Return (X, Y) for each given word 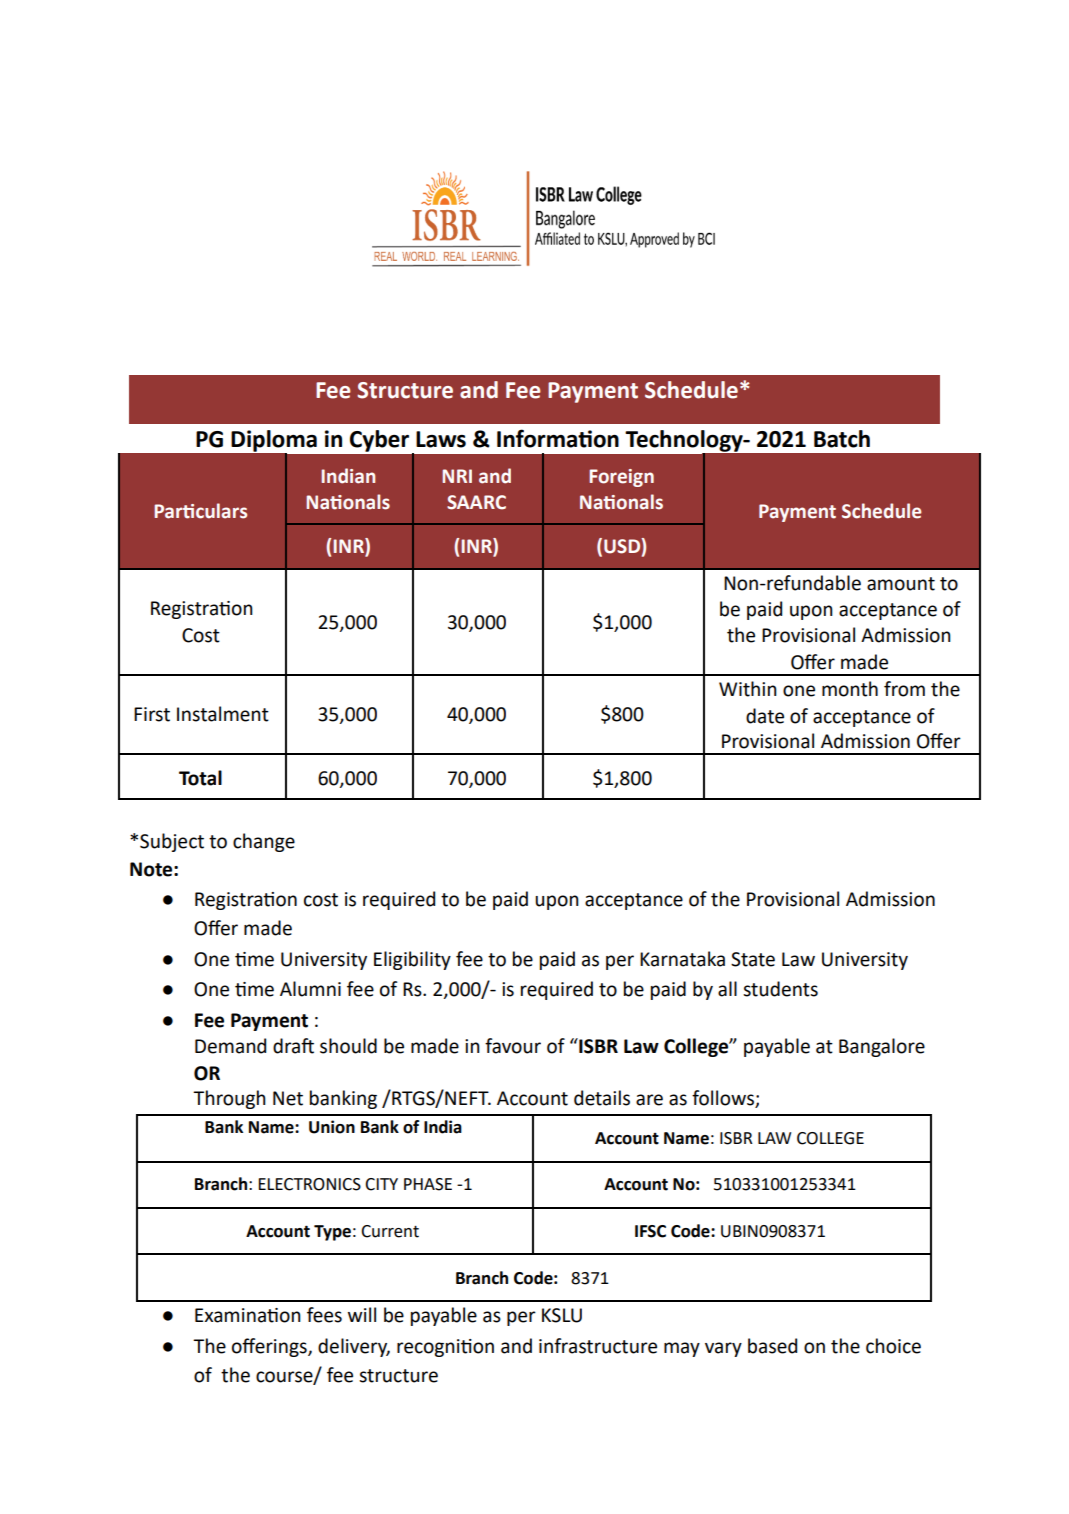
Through (229, 1099)
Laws (441, 439)
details (602, 1098)
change (264, 842)
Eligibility (412, 960)
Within (748, 689)
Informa (538, 438)
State (753, 959)
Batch (842, 439)
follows (724, 1099)
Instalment (223, 714)
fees (324, 1315)
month (850, 689)
